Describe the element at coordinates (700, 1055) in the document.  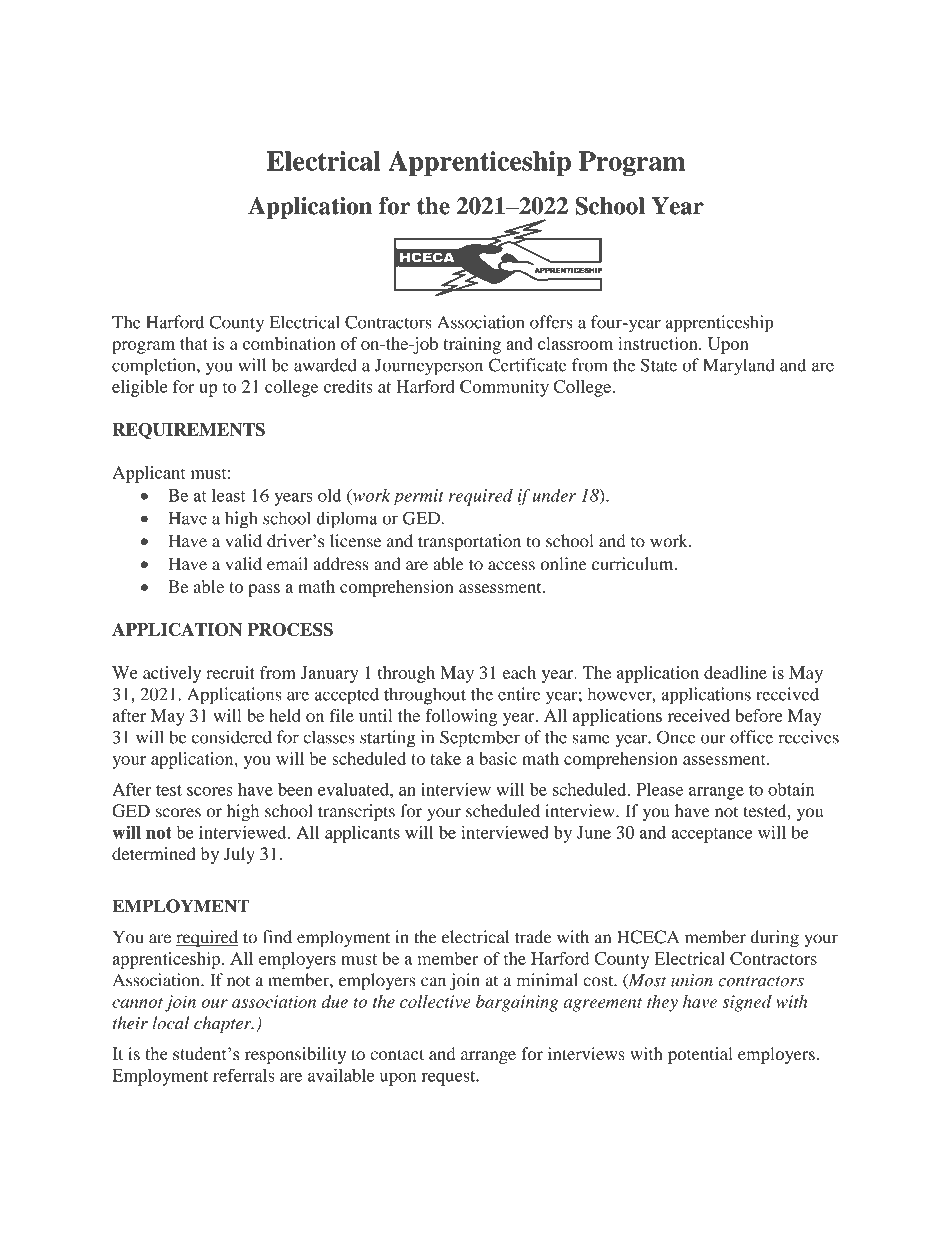
I see `potential` at that location.
